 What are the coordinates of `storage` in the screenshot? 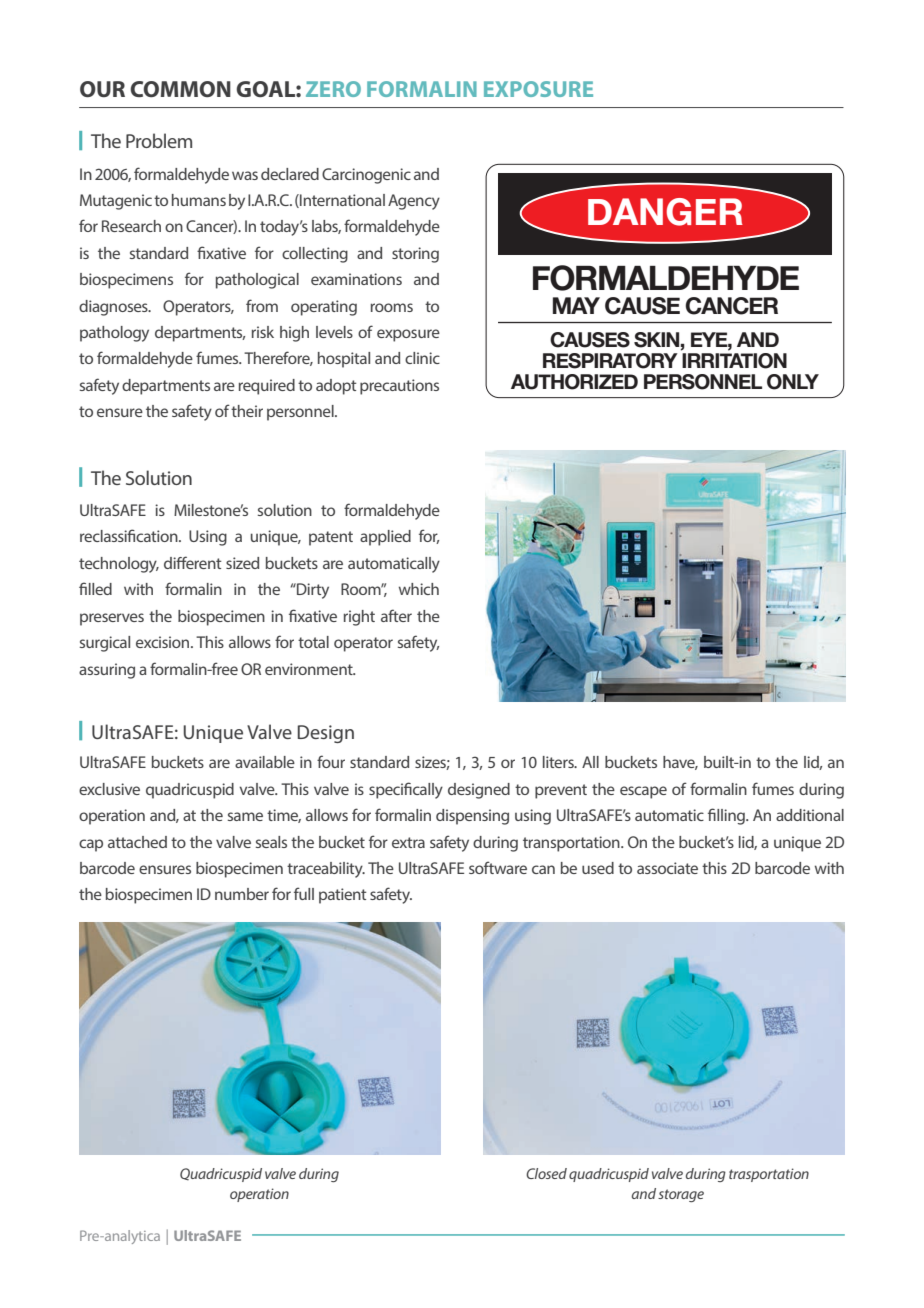 It's located at (681, 1195).
